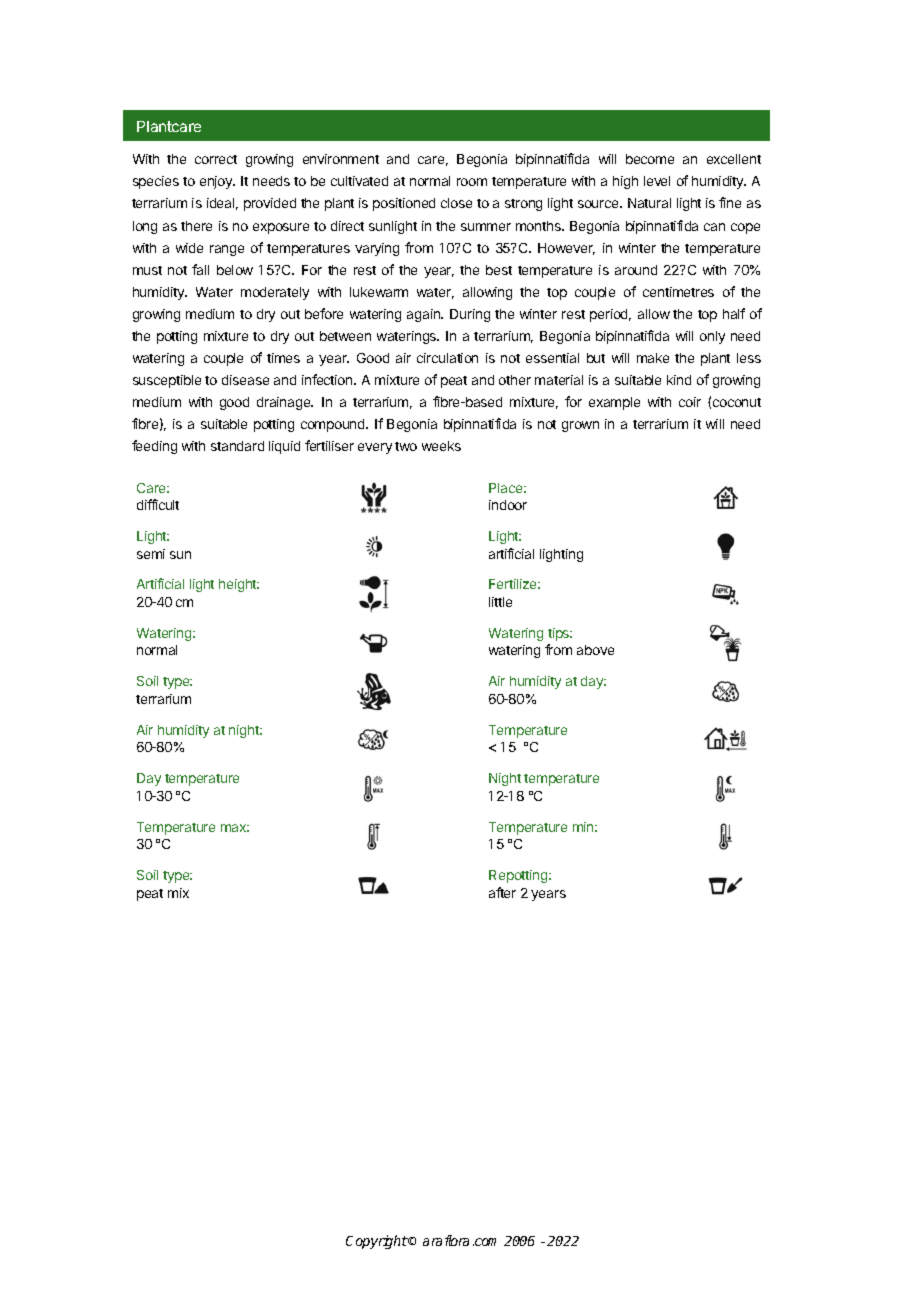 This screenshot has width=924, height=1308. What do you see at coordinates (500, 602) in the screenshot?
I see `little` at bounding box center [500, 602].
